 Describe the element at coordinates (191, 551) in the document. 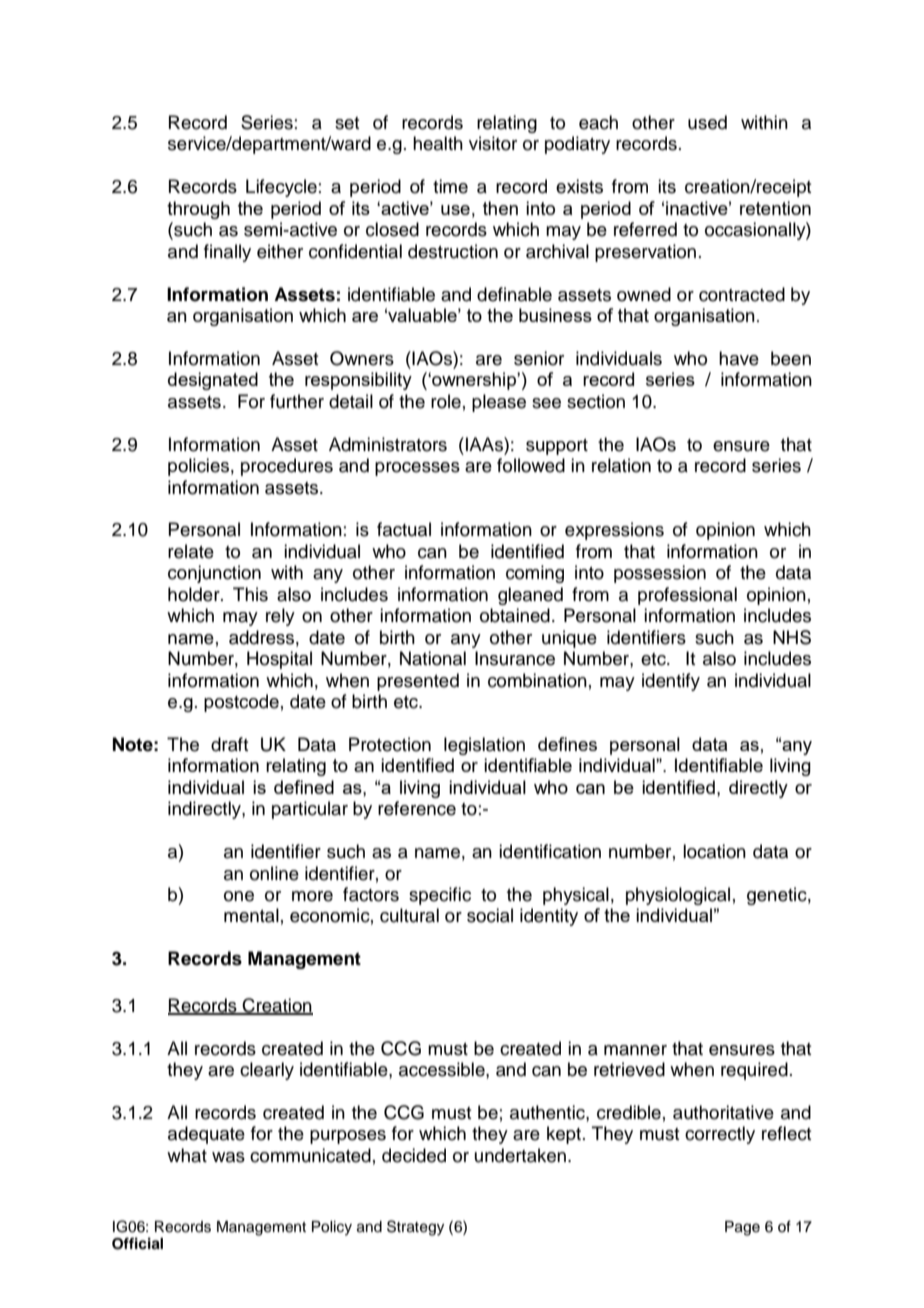

I see `relate` at that location.
